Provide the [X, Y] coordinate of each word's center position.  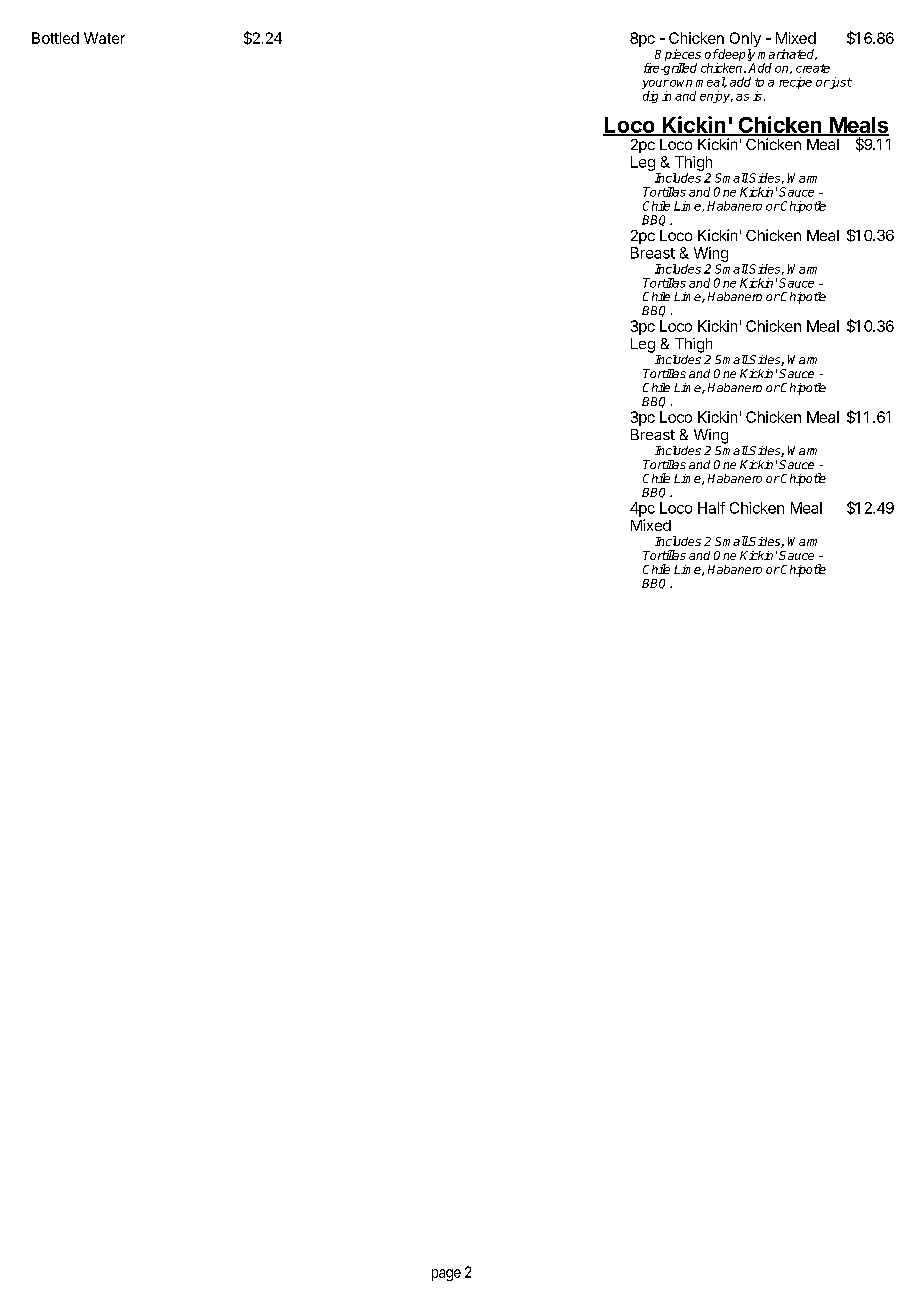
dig [650, 97]
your [655, 86]
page [446, 1275]
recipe [795, 83]
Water [104, 38]
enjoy [716, 97]
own [681, 83]
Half [711, 508]
